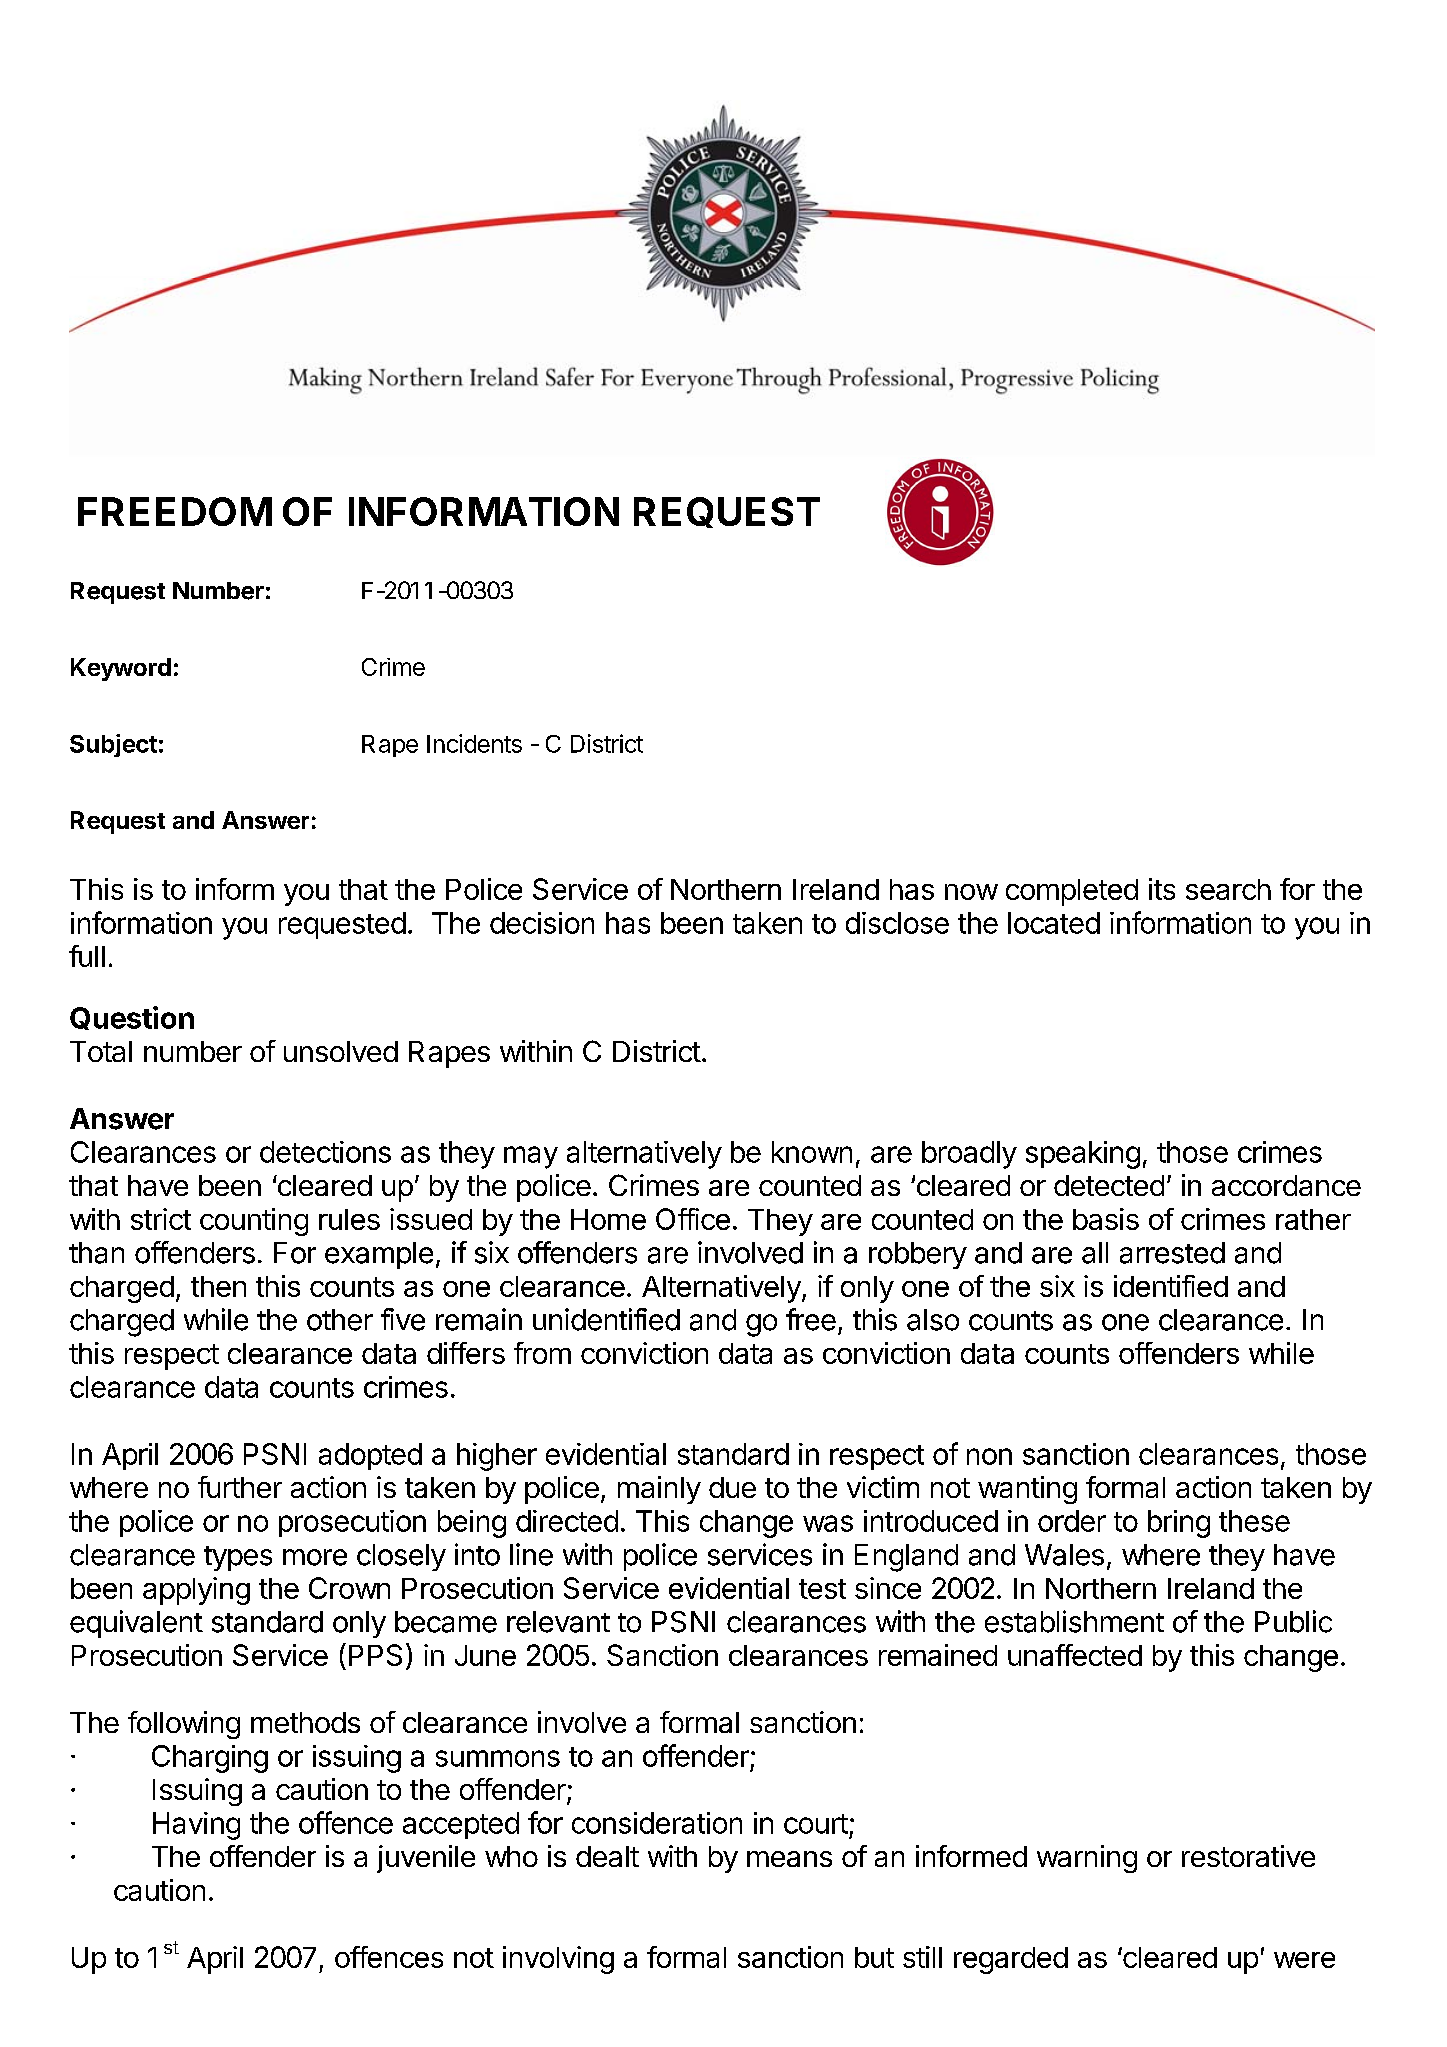  I want to click on then, so click(218, 1286).
